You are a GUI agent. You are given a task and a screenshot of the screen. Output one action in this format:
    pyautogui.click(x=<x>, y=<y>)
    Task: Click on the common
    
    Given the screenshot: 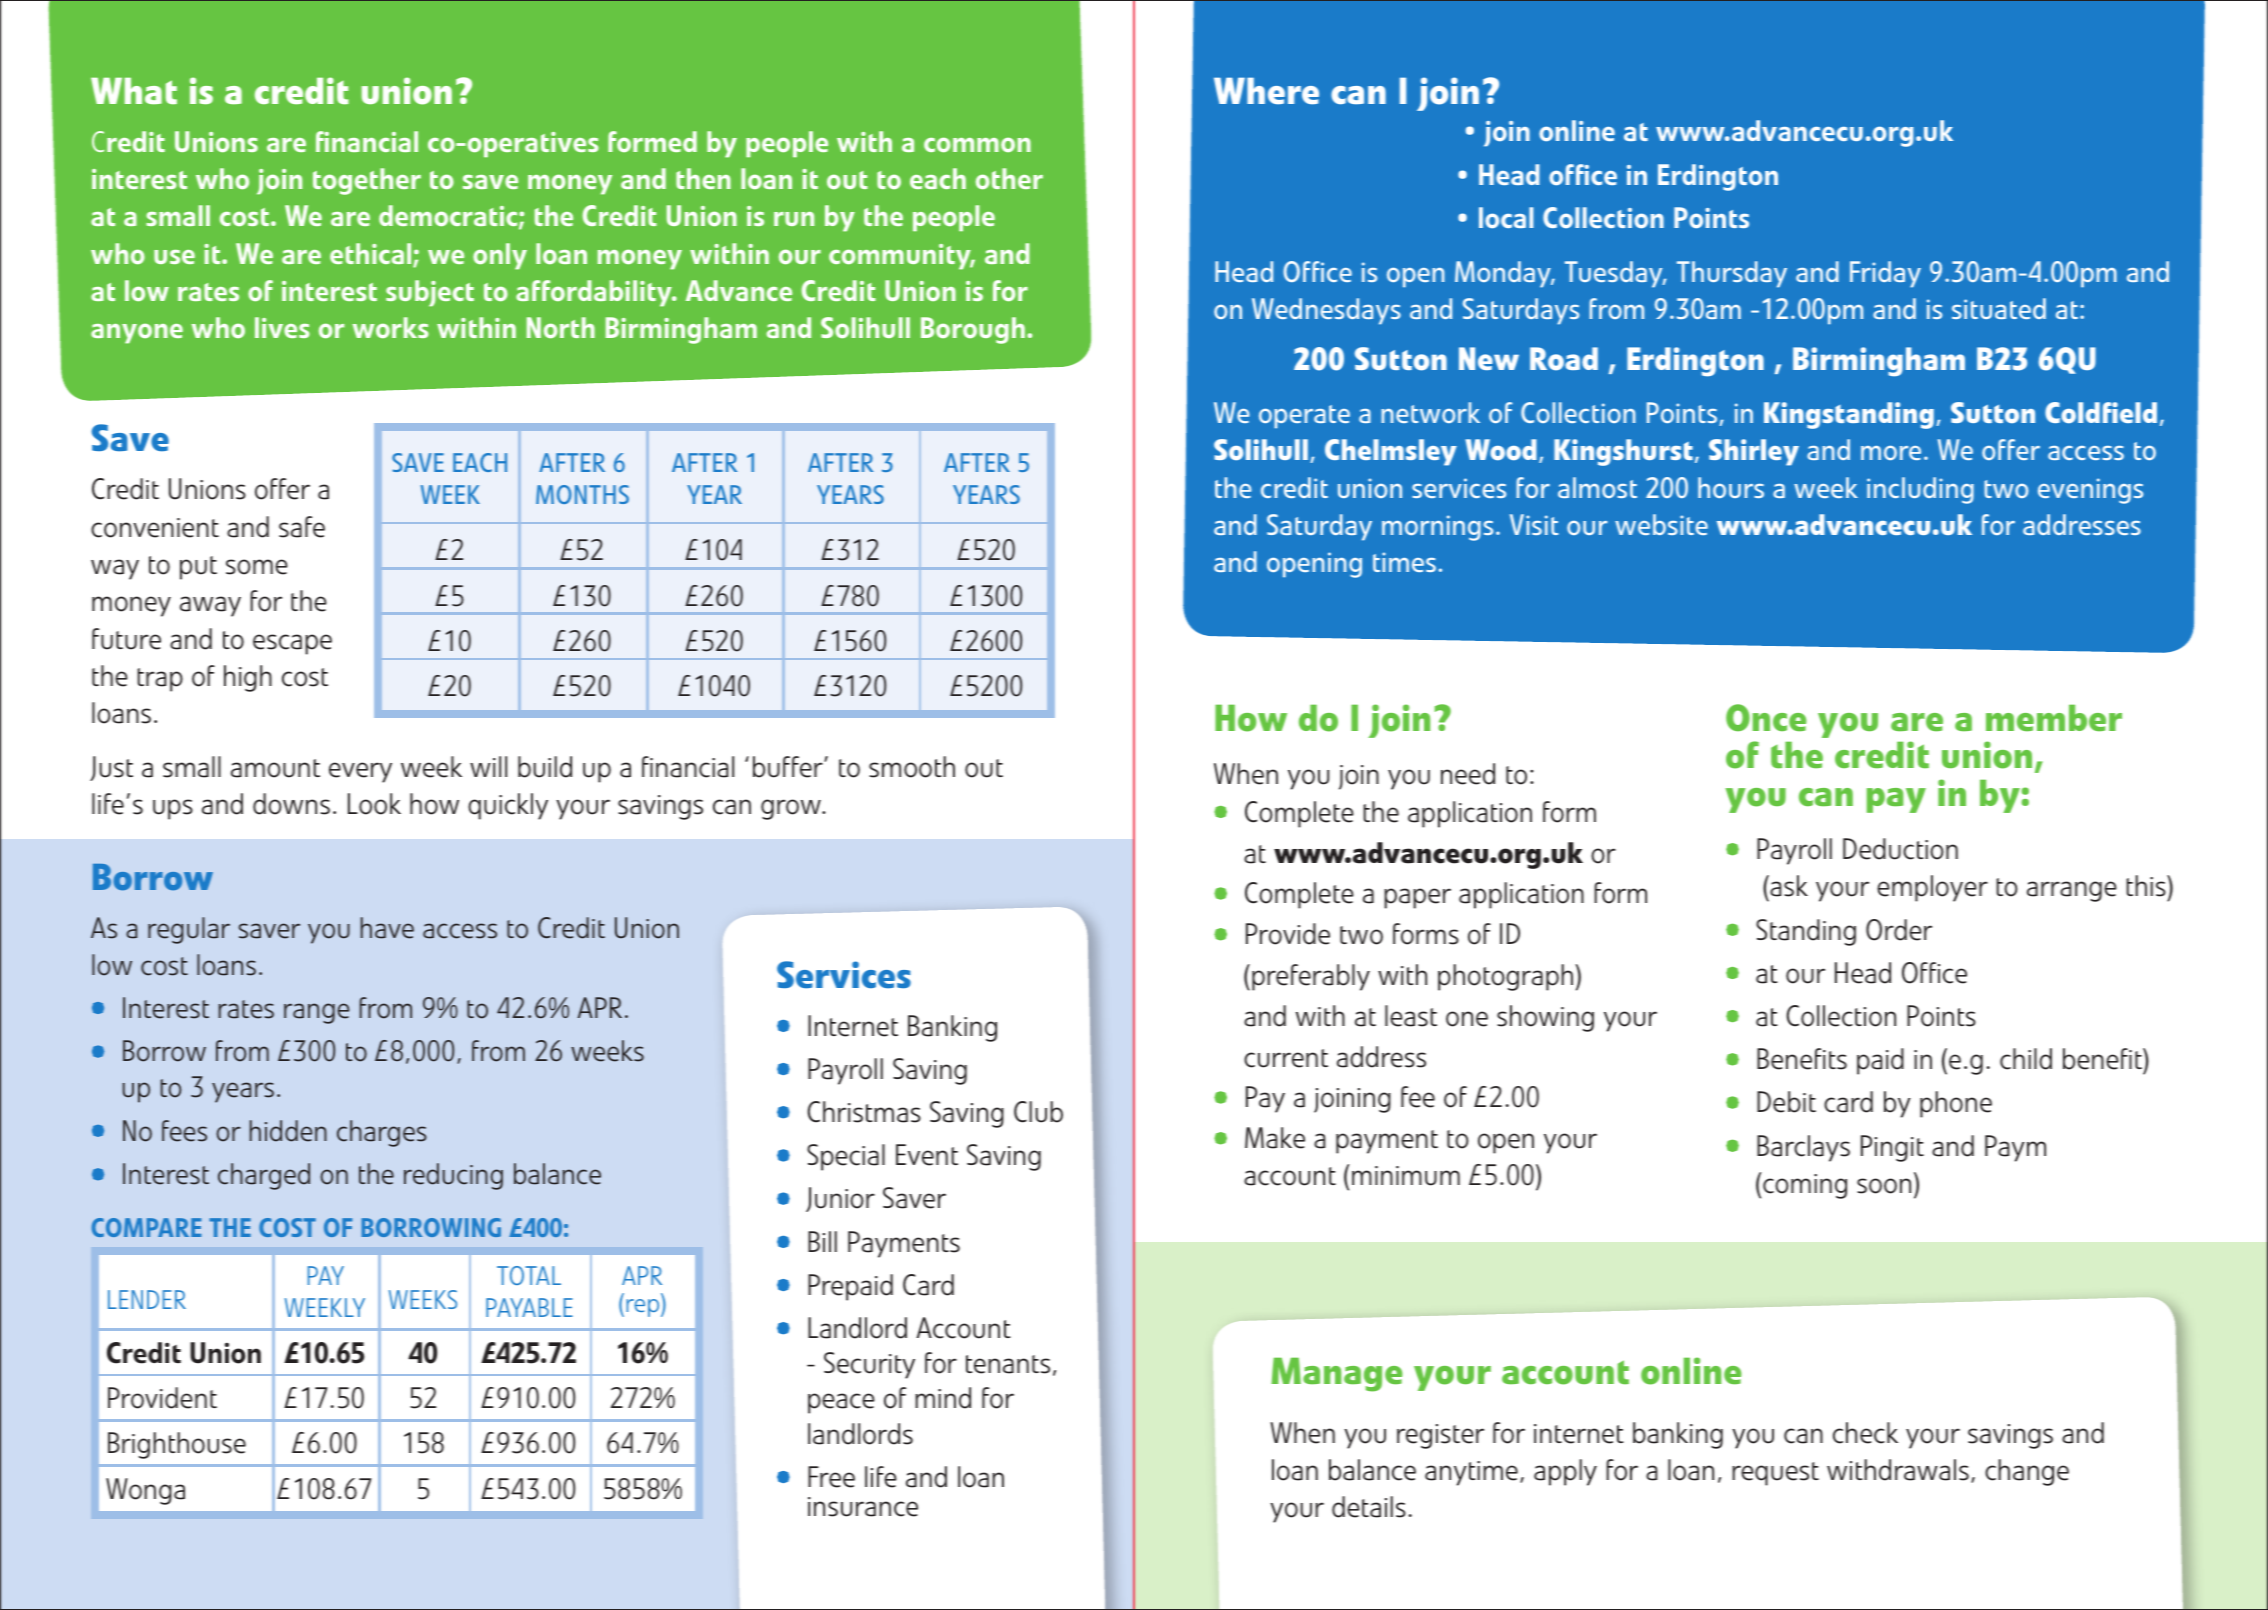 What is the action you would take?
    pyautogui.click(x=977, y=144)
